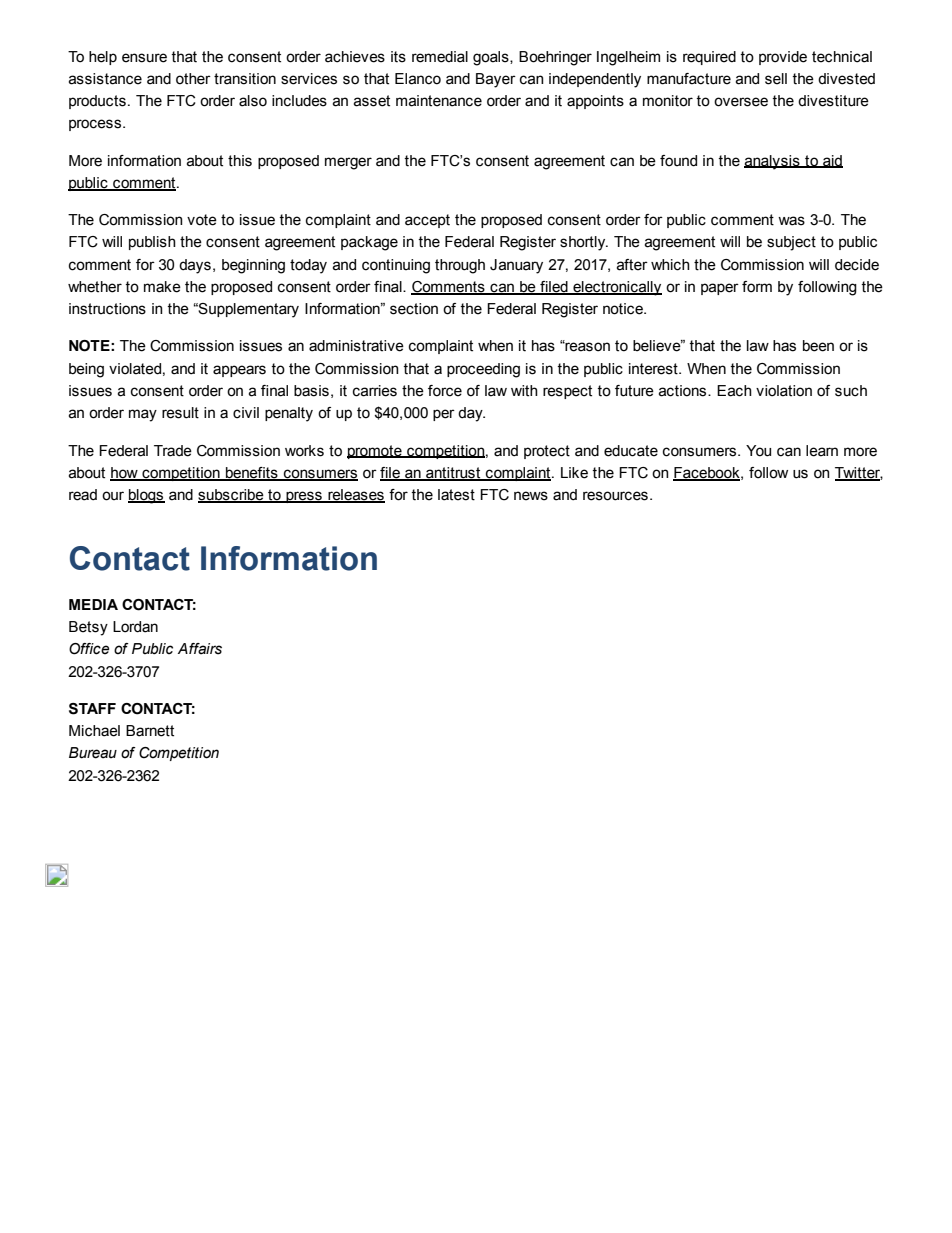 The height and width of the screenshot is (1233, 952). Describe the element at coordinates (615, 496) in the screenshot. I see `resources` at that location.
